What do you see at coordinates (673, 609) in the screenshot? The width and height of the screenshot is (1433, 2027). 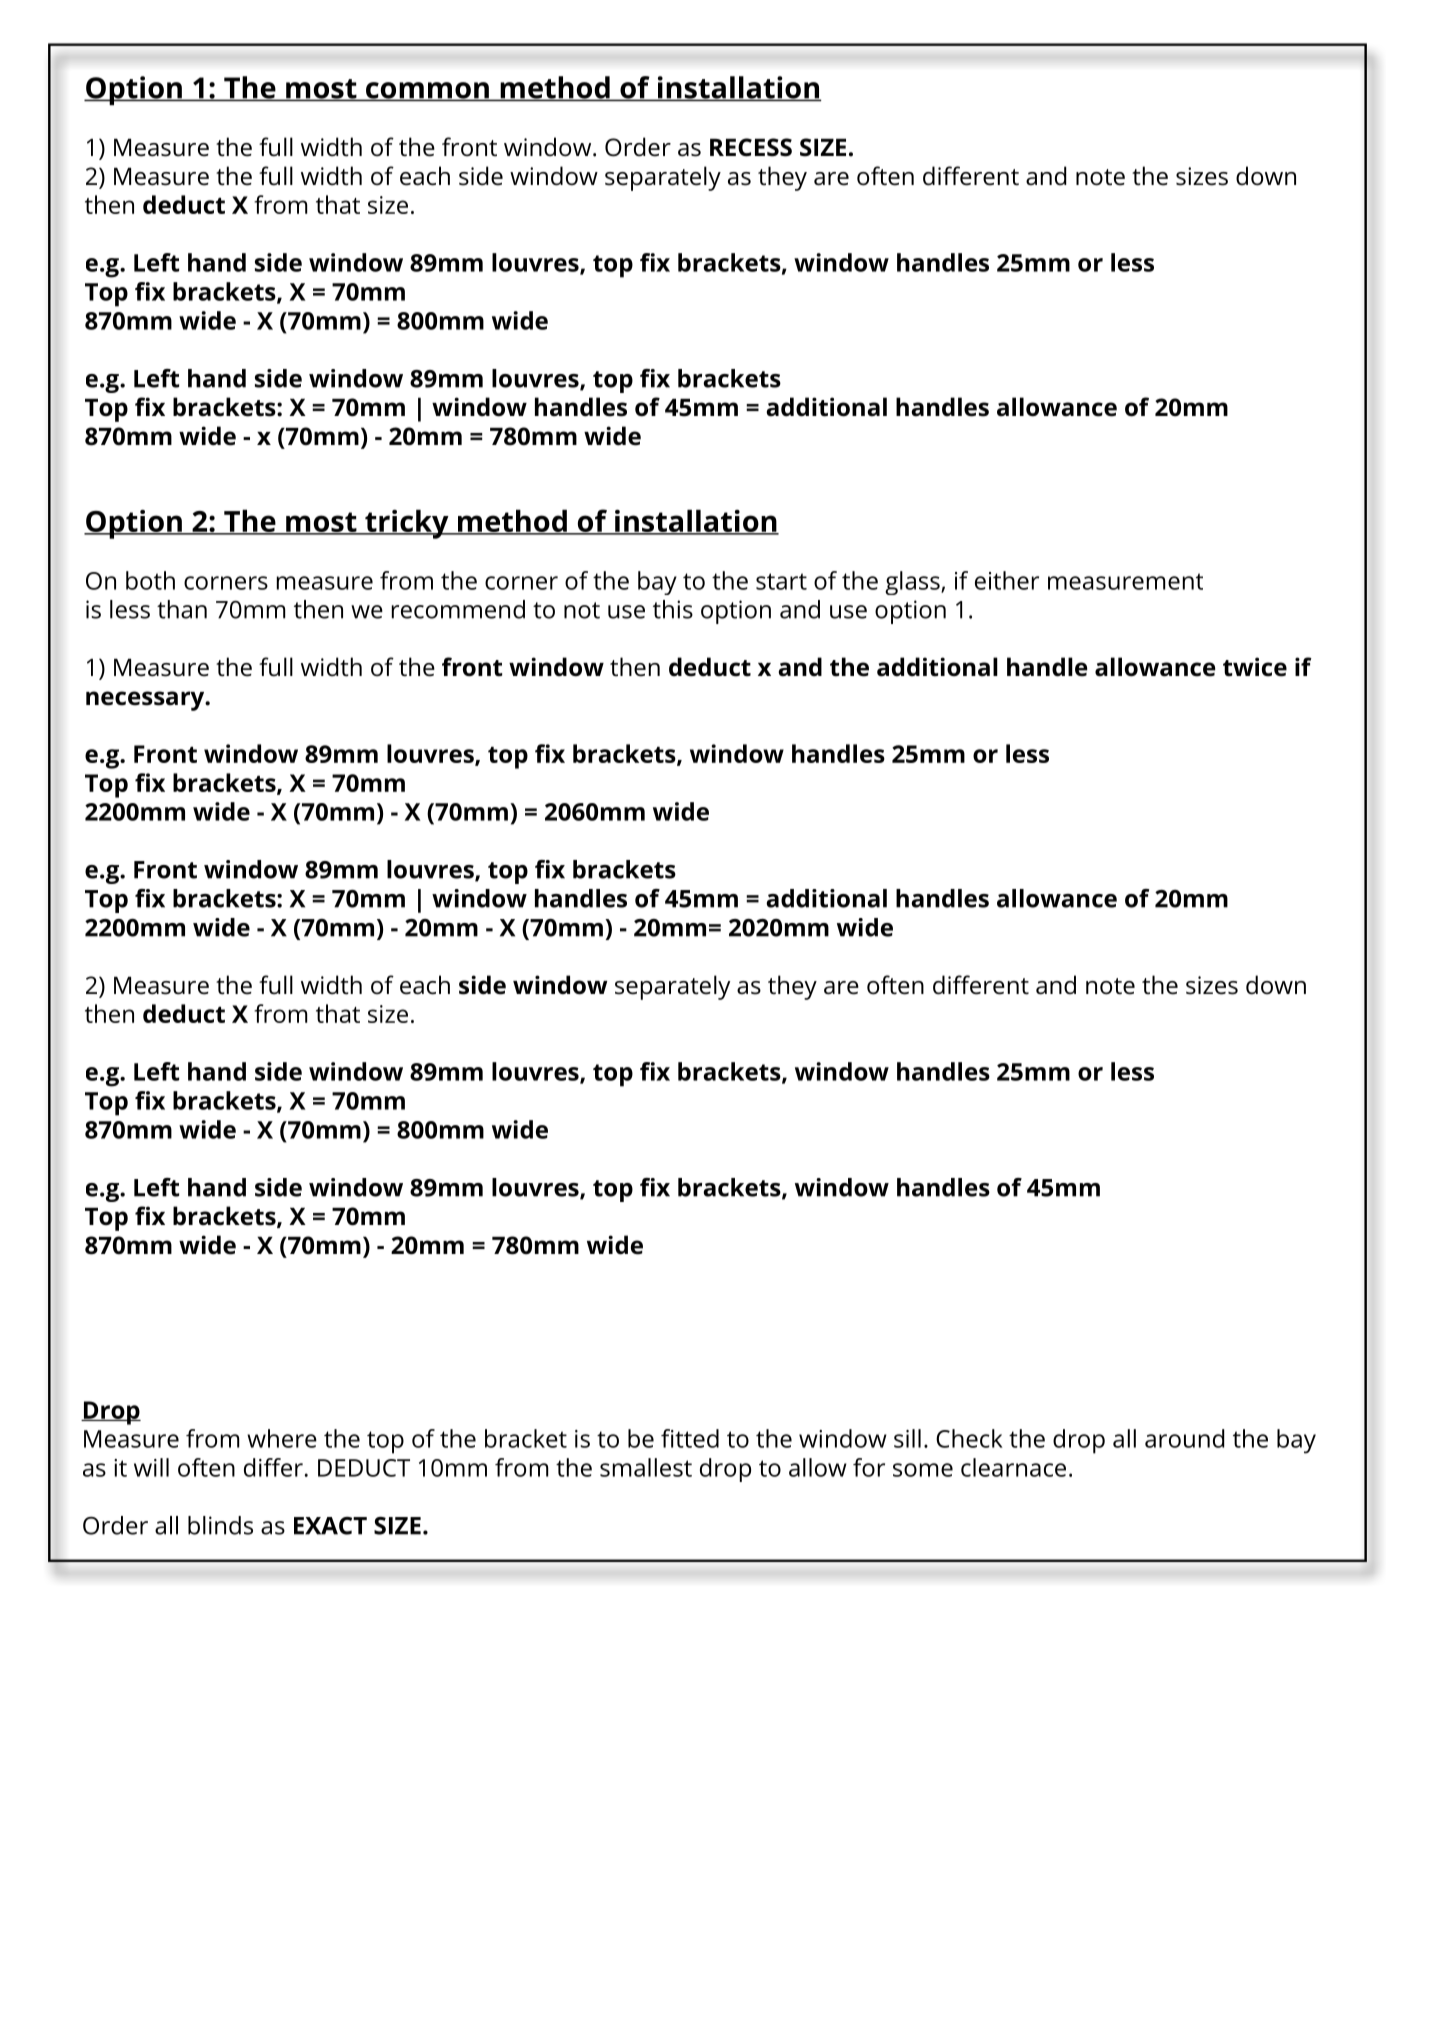 I see `this` at bounding box center [673, 609].
